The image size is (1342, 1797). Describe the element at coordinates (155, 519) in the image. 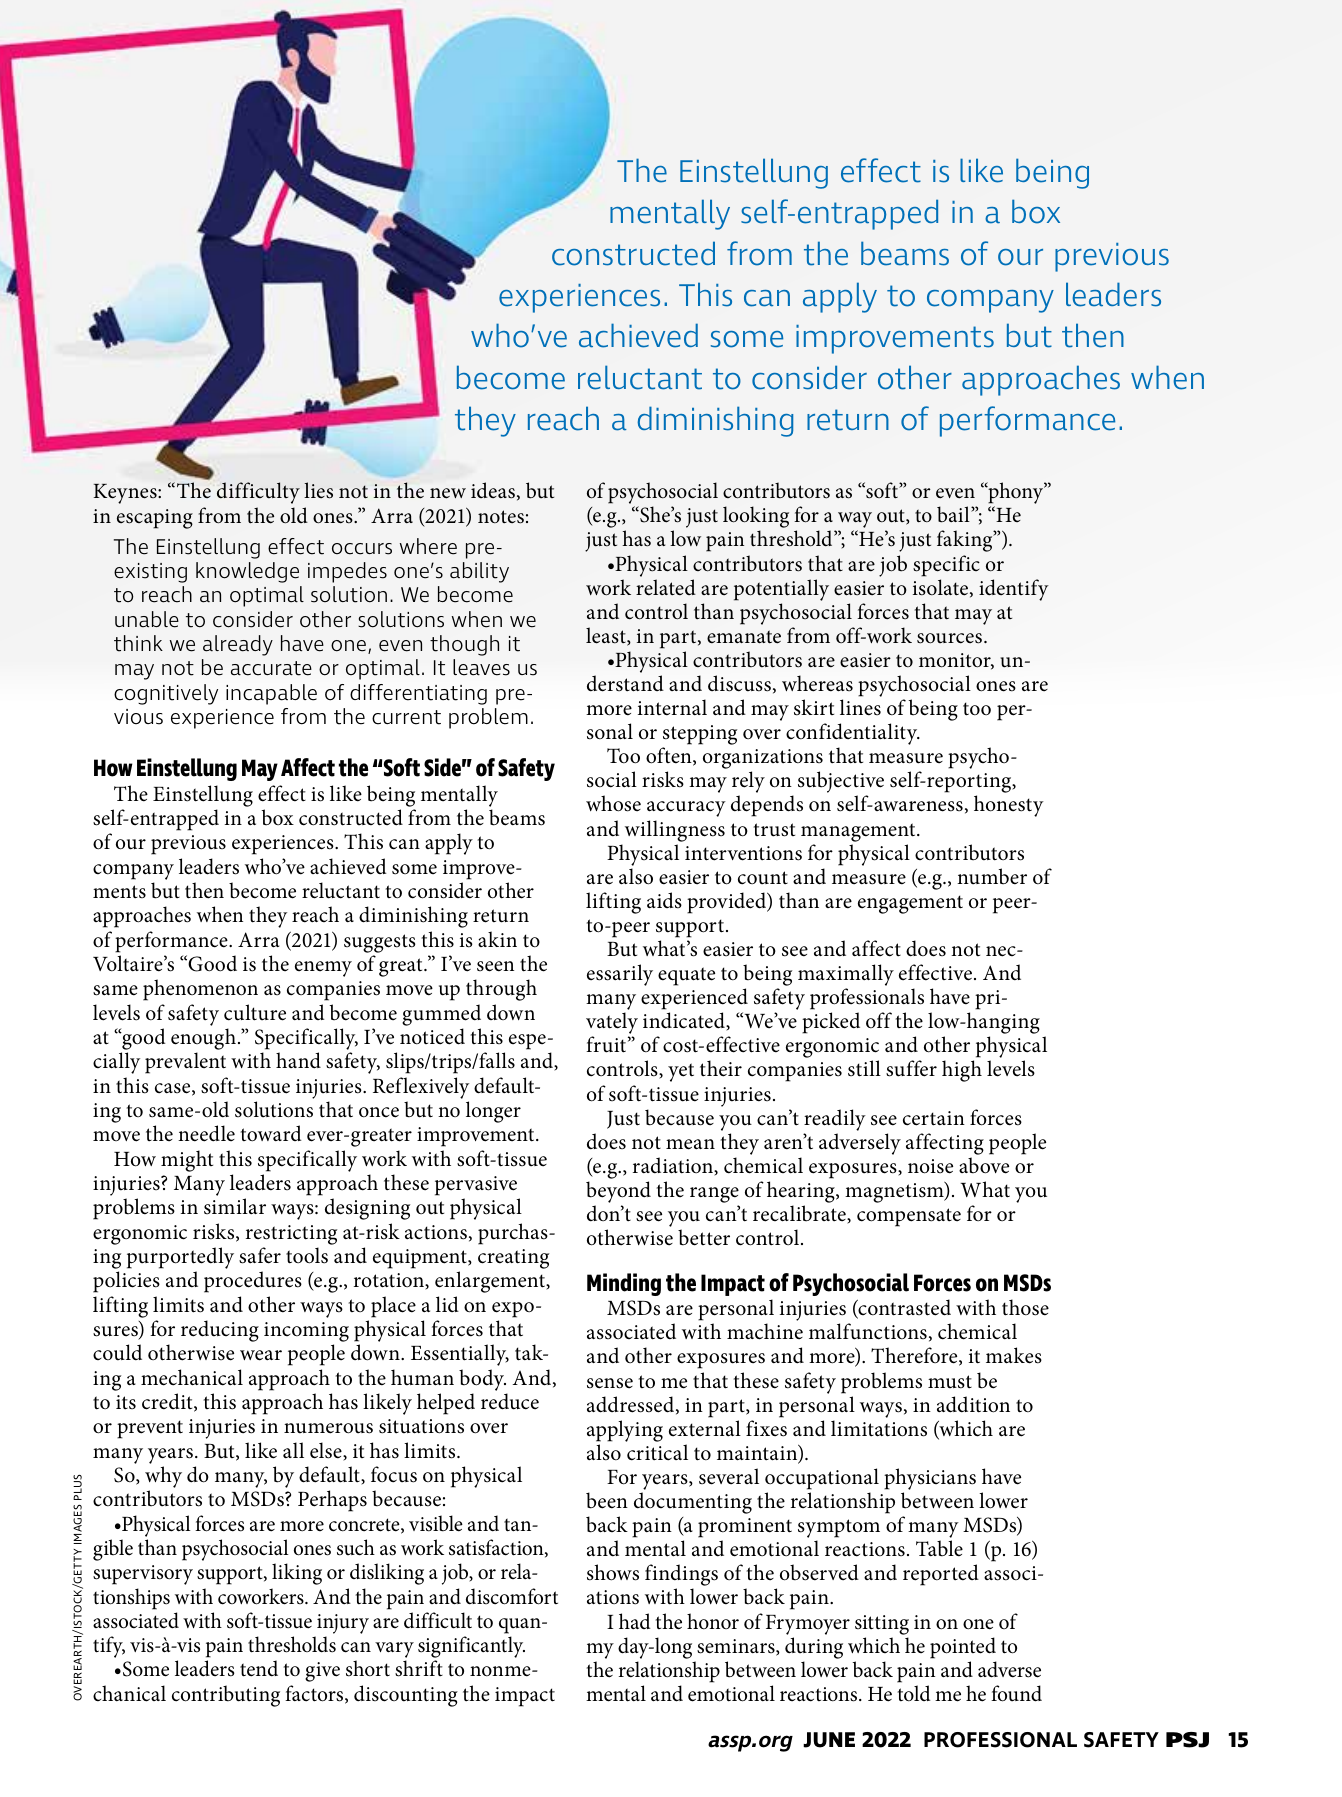

I see `escaping` at that location.
